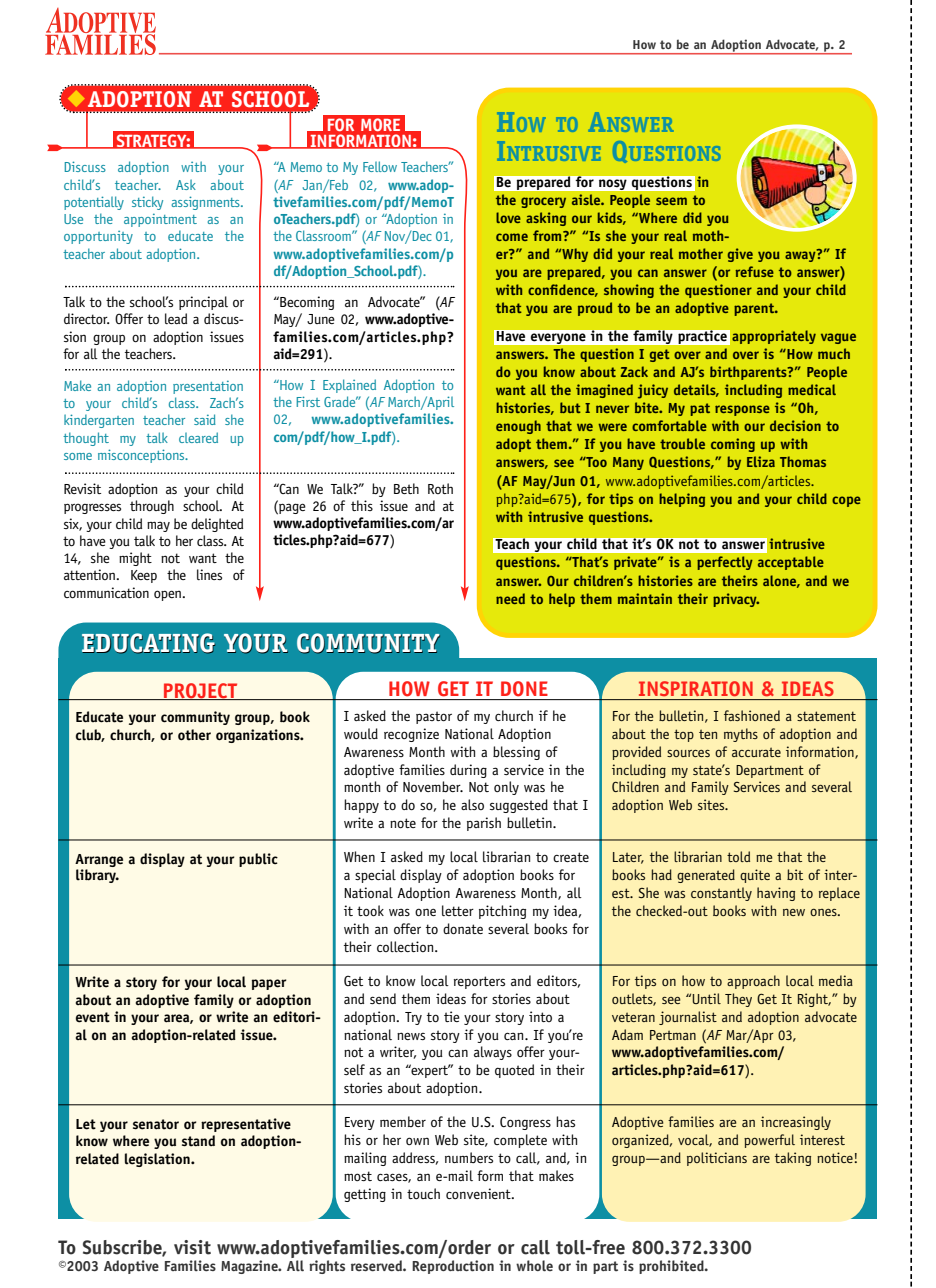  What do you see at coordinates (97, 876) in the page?
I see `library` at bounding box center [97, 876].
